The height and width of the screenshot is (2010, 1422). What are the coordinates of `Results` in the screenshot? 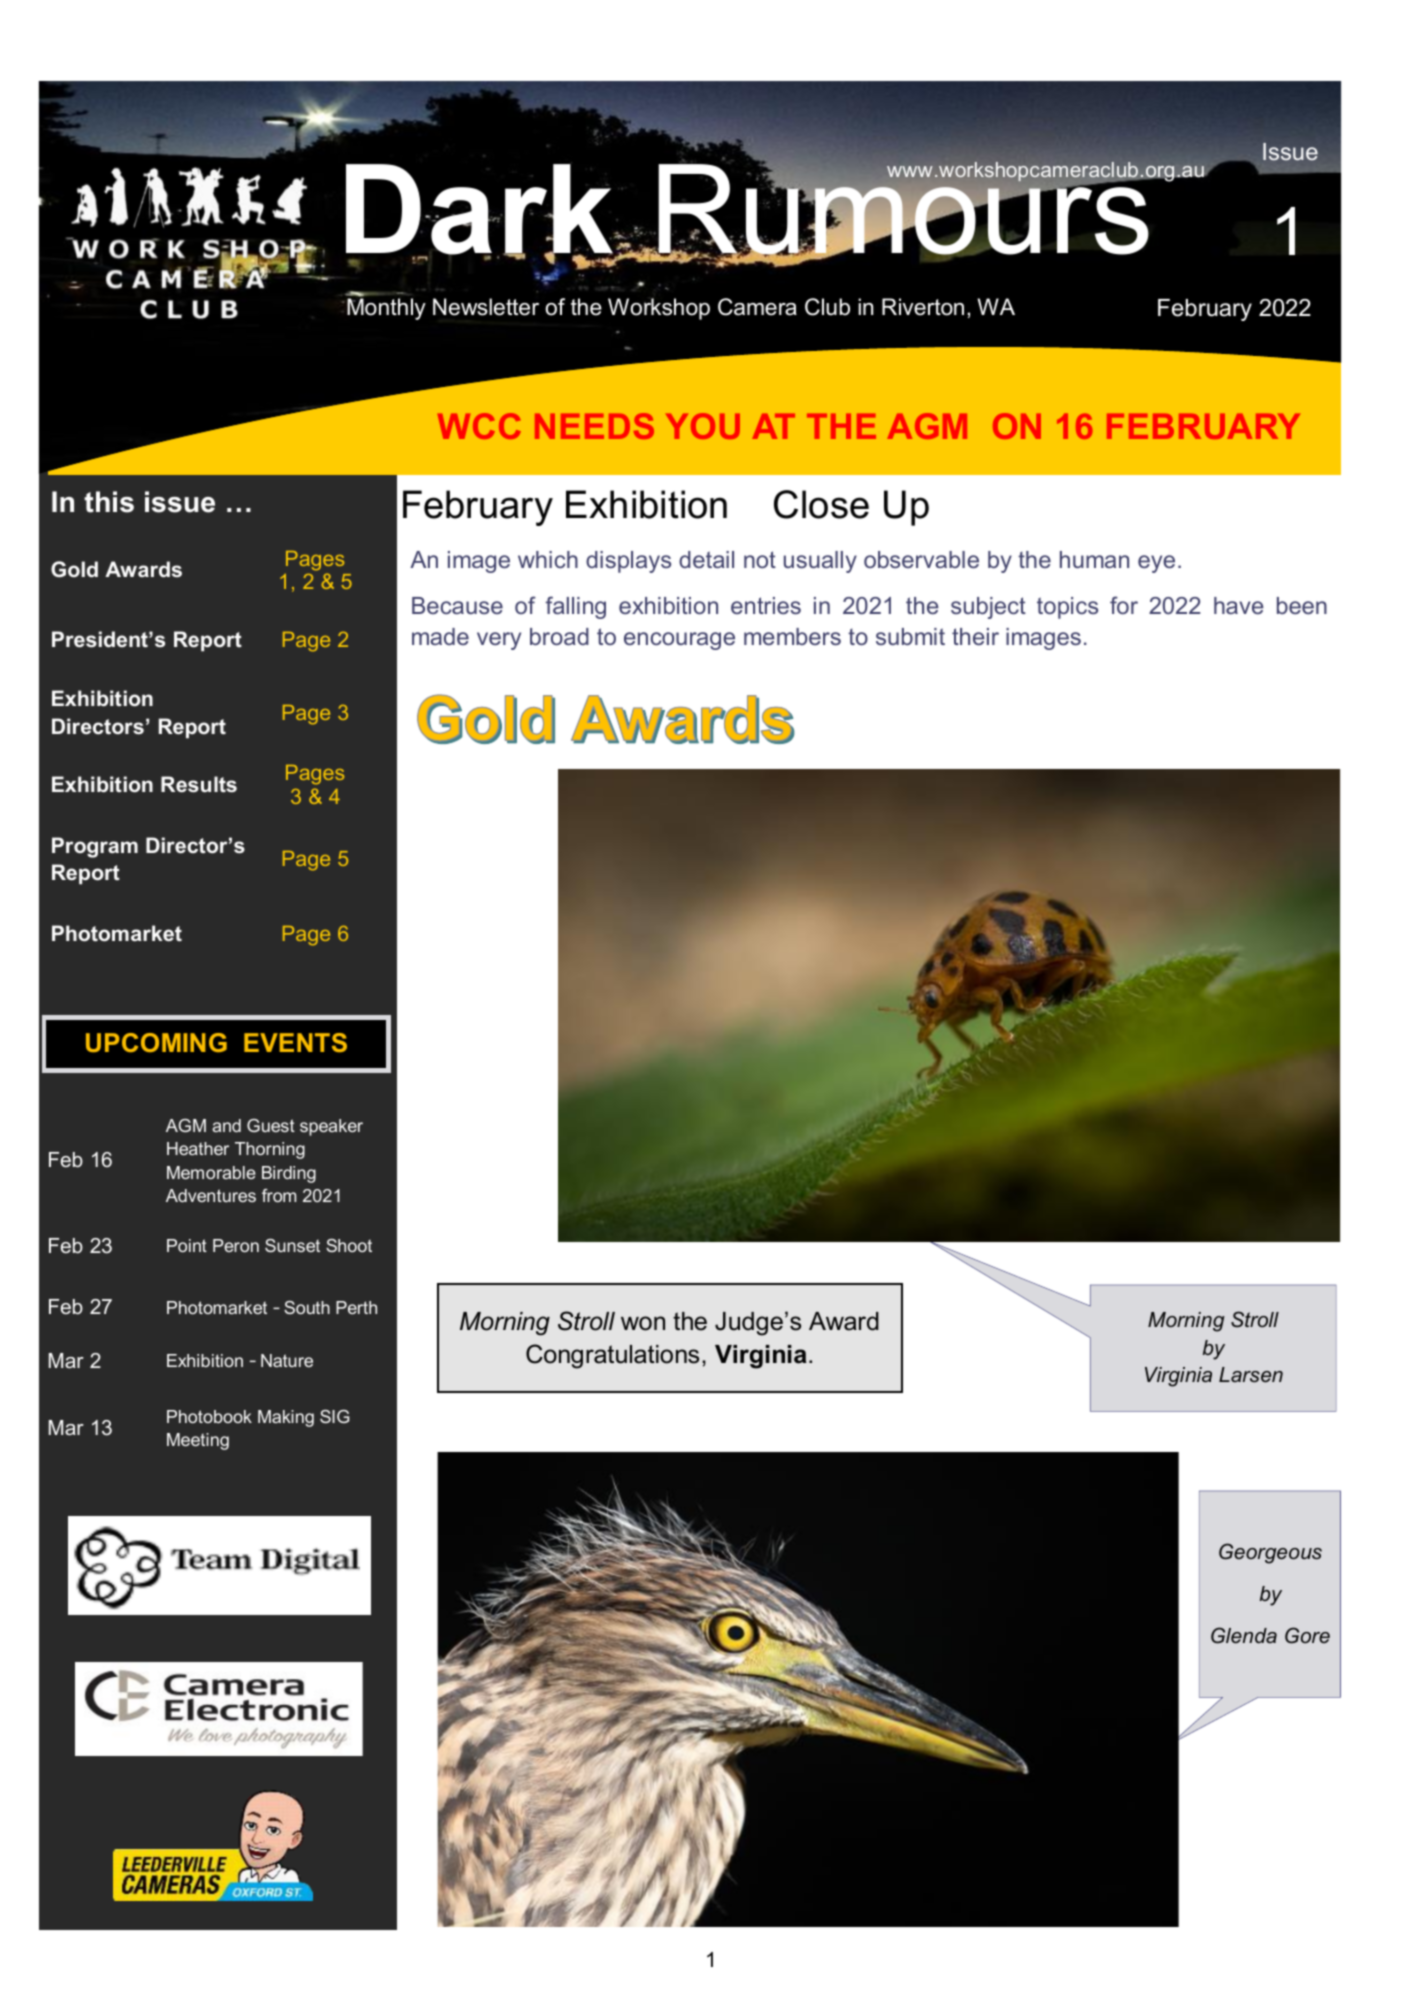 It's located at (199, 784).
